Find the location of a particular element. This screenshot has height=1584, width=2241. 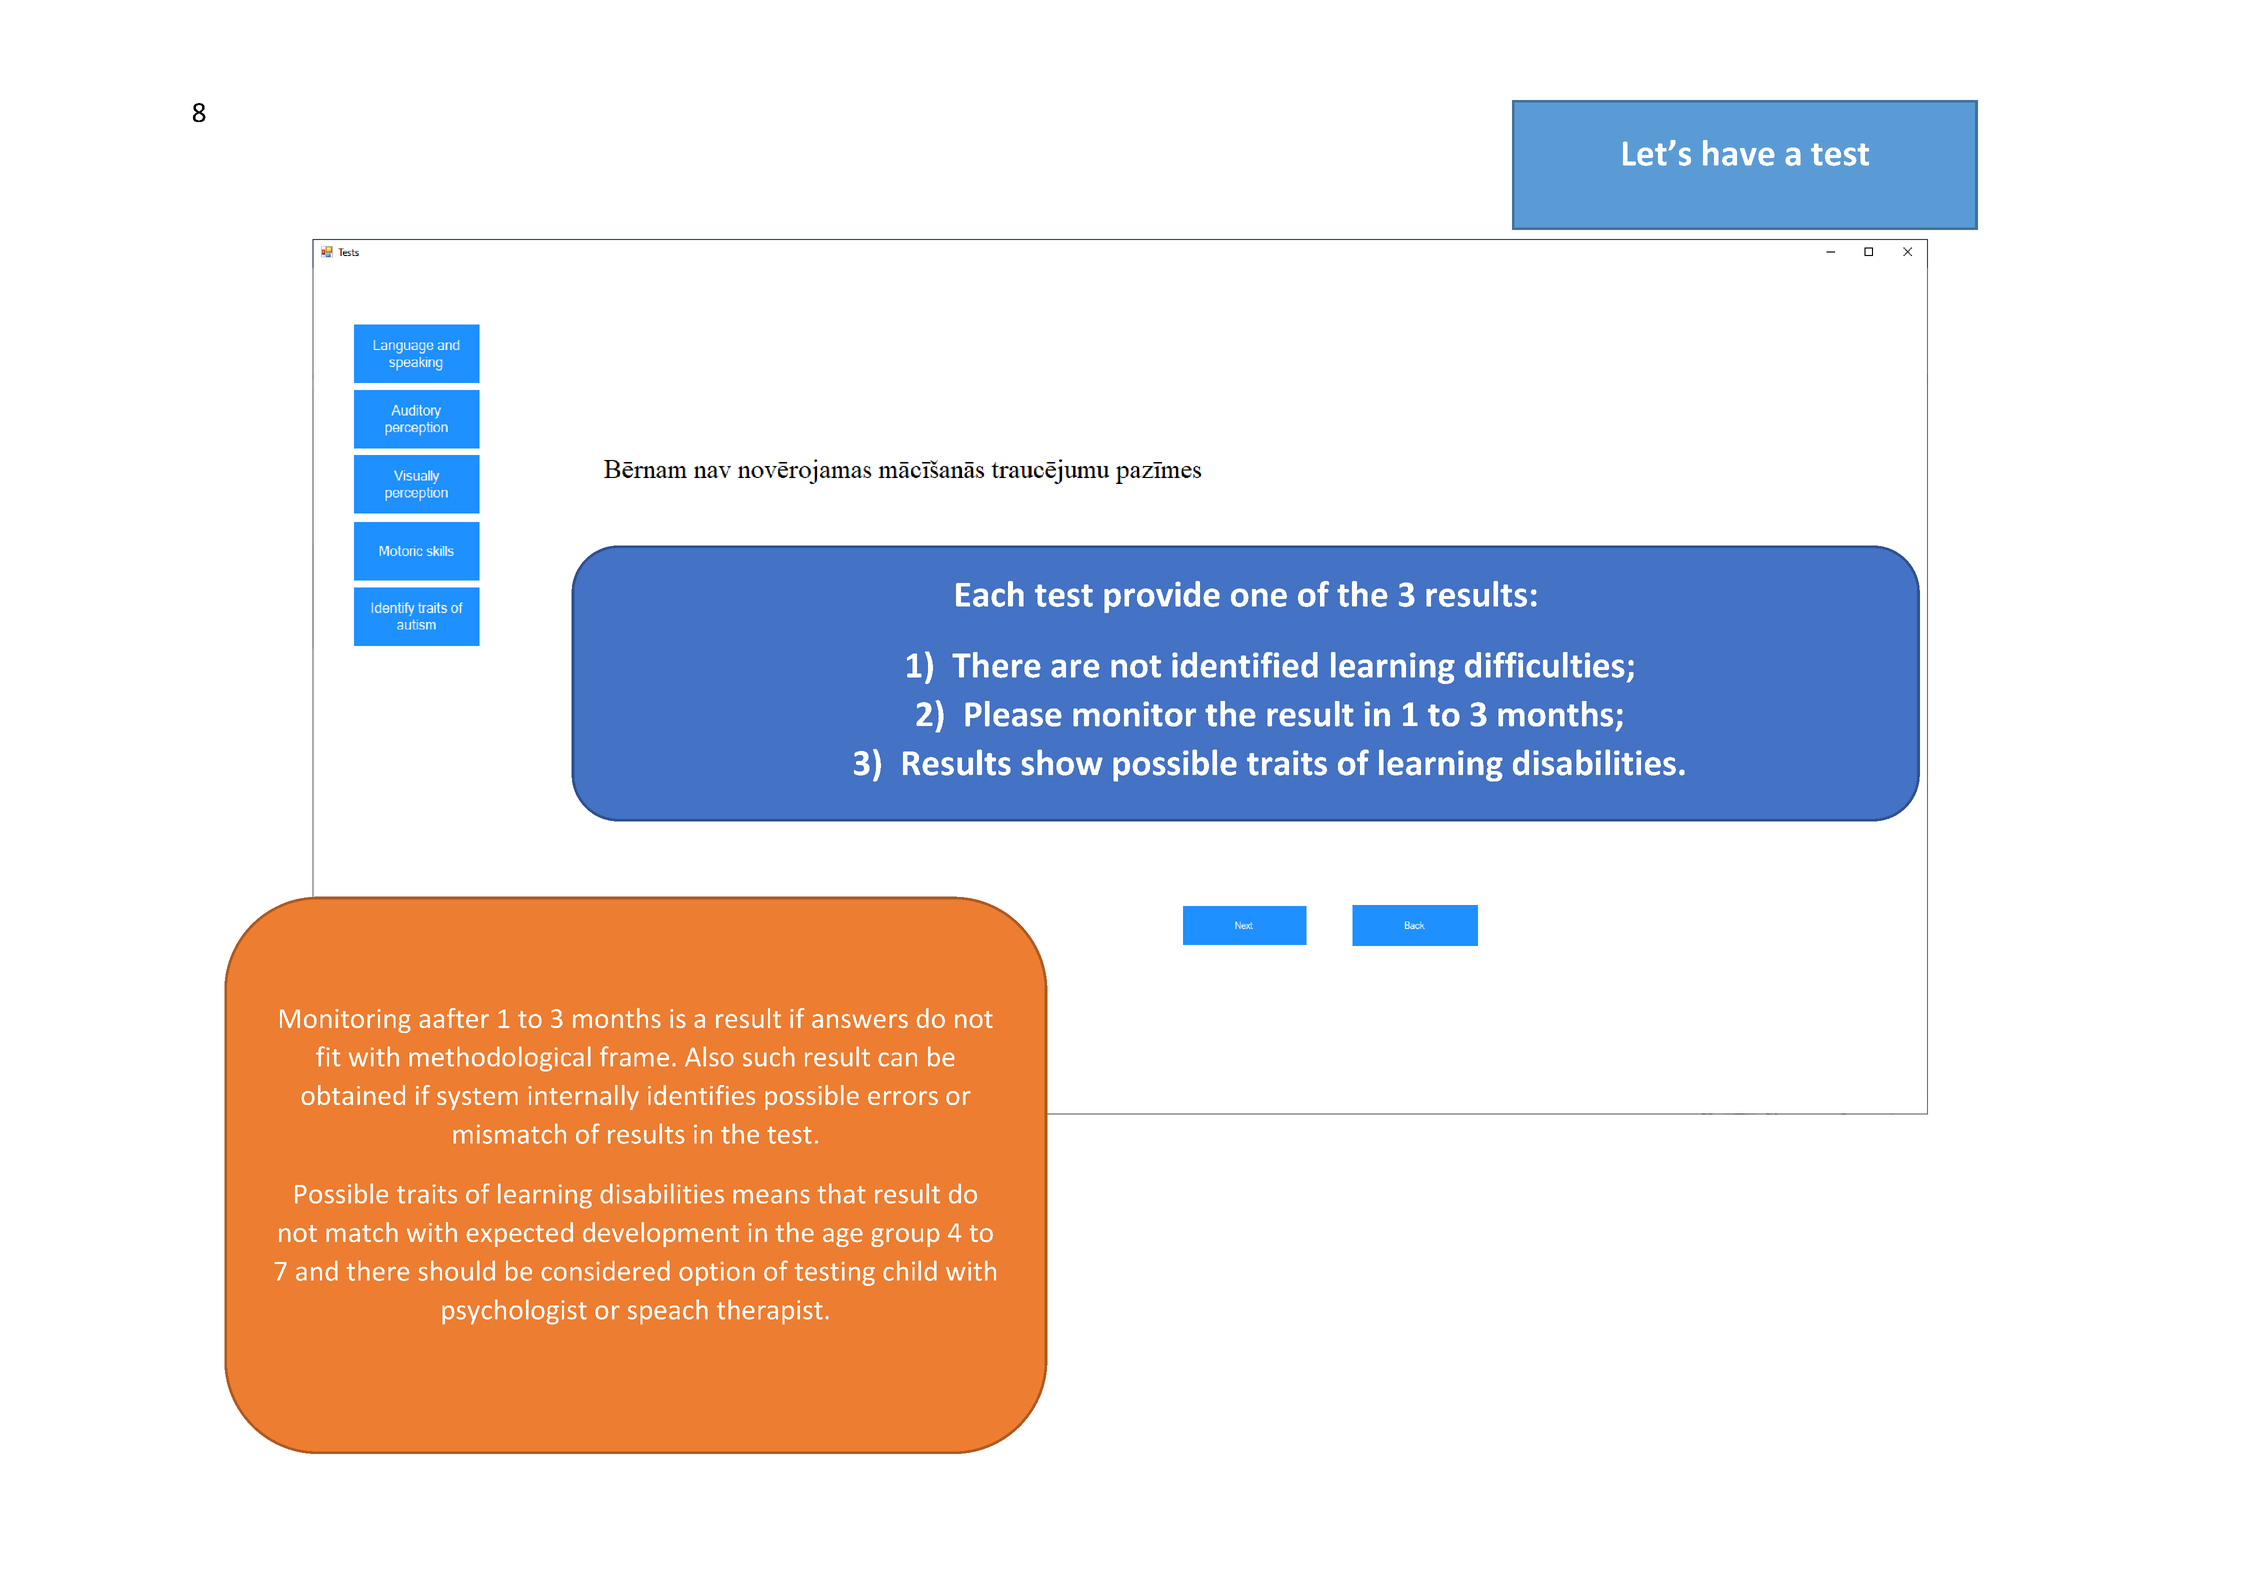

methodological is located at coordinates (500, 1059).
